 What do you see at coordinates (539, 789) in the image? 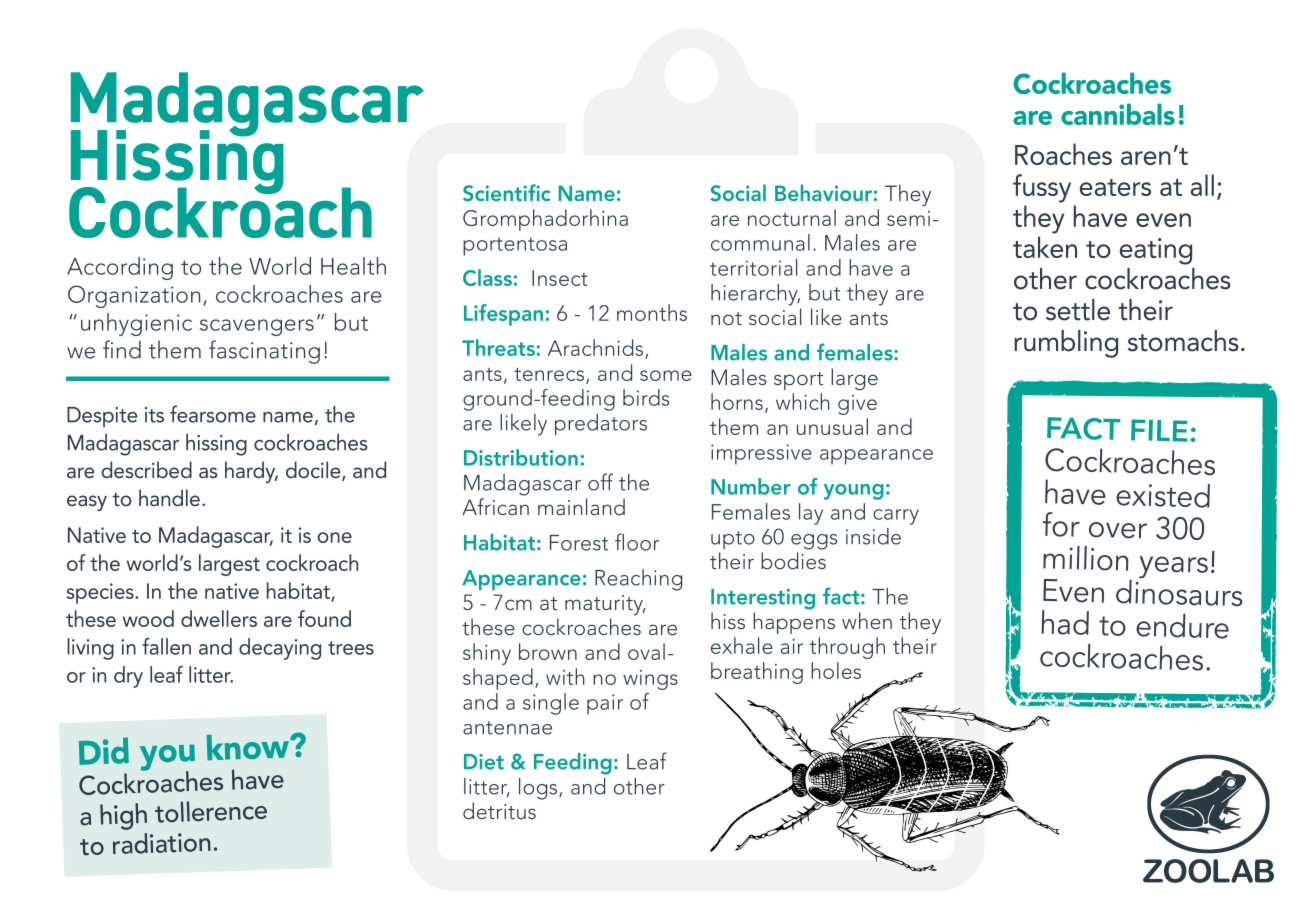
I see `logs` at bounding box center [539, 789].
